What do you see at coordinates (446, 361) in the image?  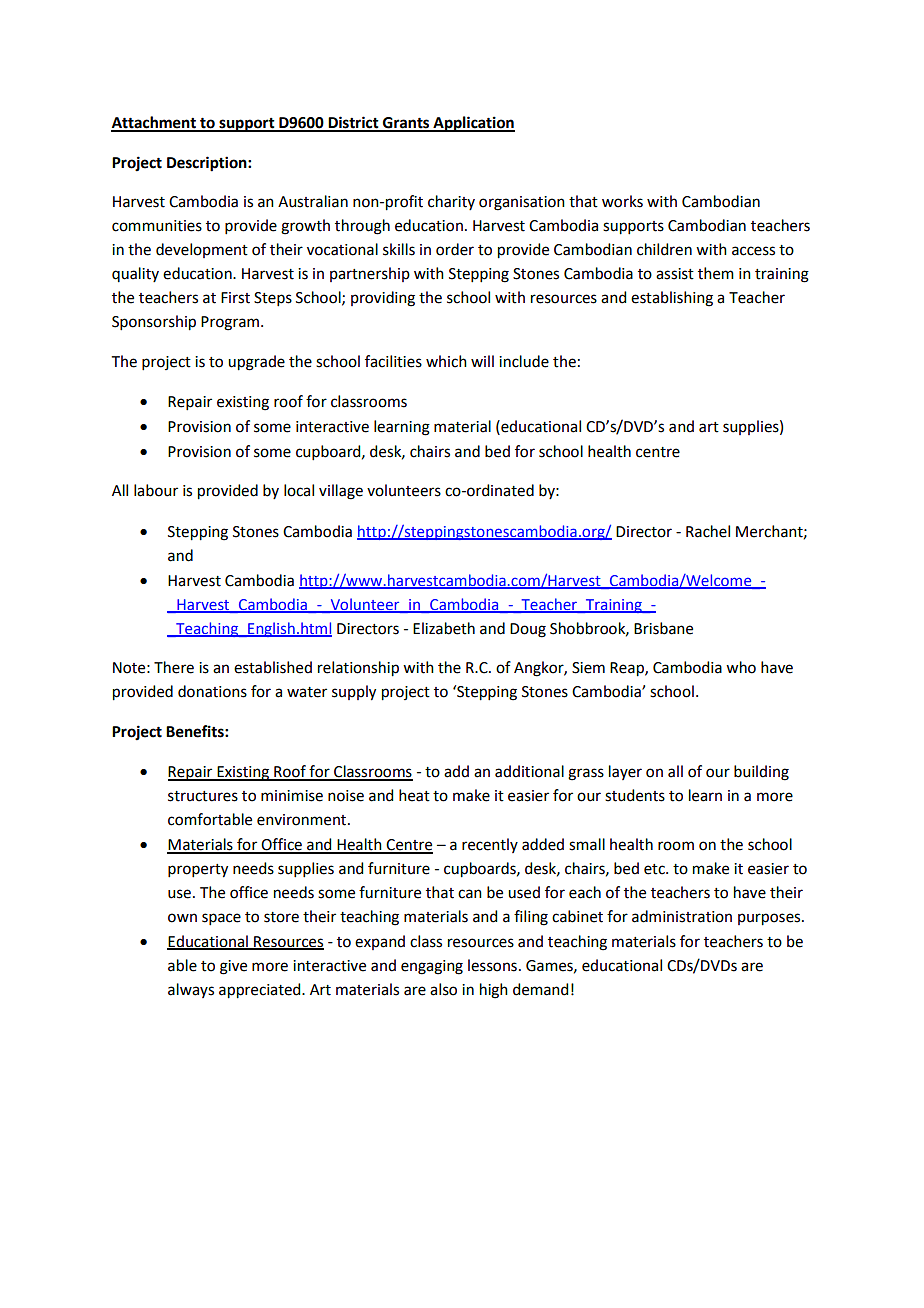 I see `which` at bounding box center [446, 361].
